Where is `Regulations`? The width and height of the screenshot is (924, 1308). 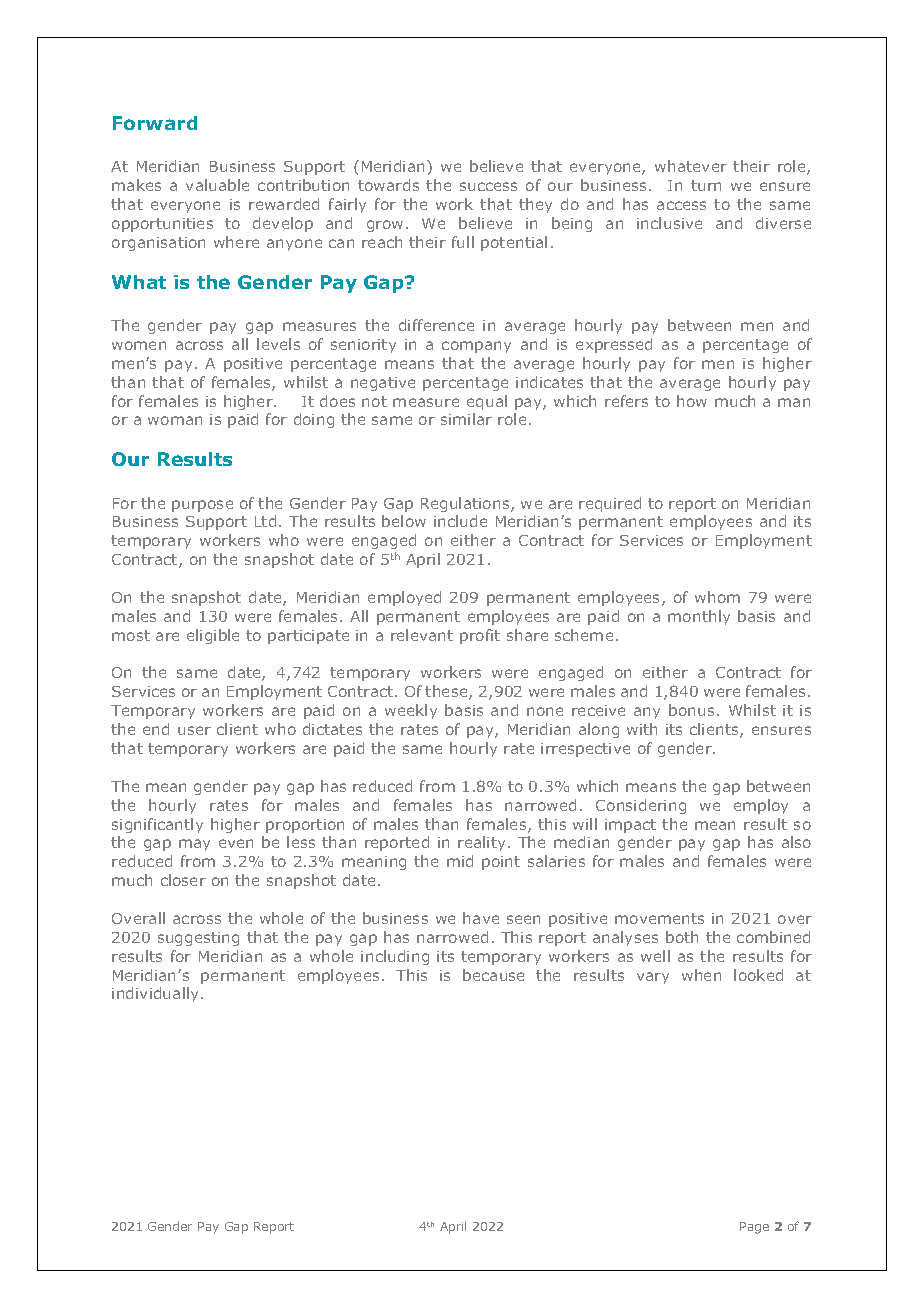 Regulations is located at coordinates (466, 504).
